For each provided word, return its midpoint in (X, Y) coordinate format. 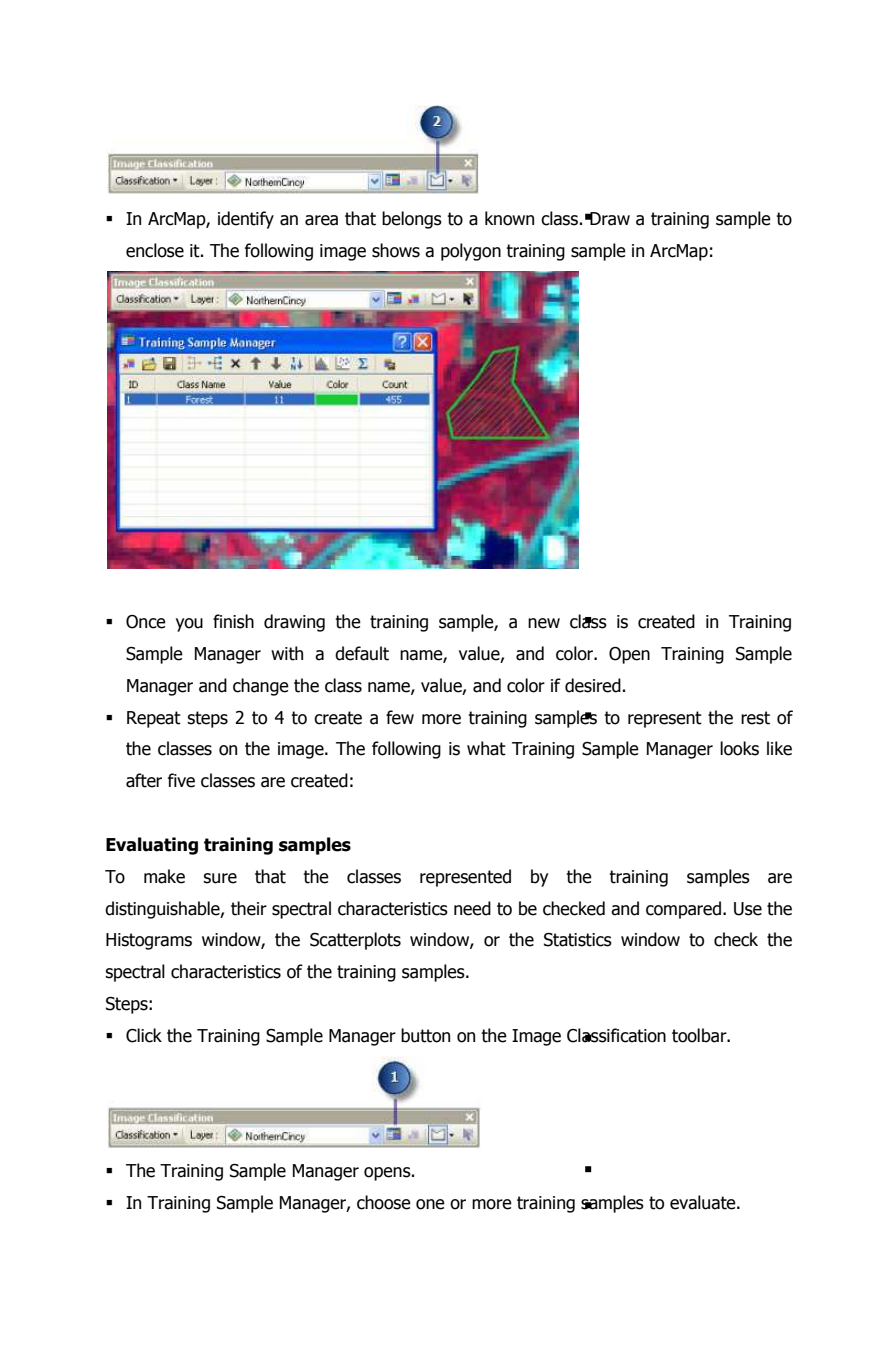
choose (384, 1202)
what (486, 748)
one (430, 1204)
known (509, 218)
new (544, 623)
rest (755, 718)
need (472, 908)
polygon (471, 252)
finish (233, 621)
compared (683, 910)
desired (593, 685)
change (261, 687)
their (249, 908)
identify (246, 220)
